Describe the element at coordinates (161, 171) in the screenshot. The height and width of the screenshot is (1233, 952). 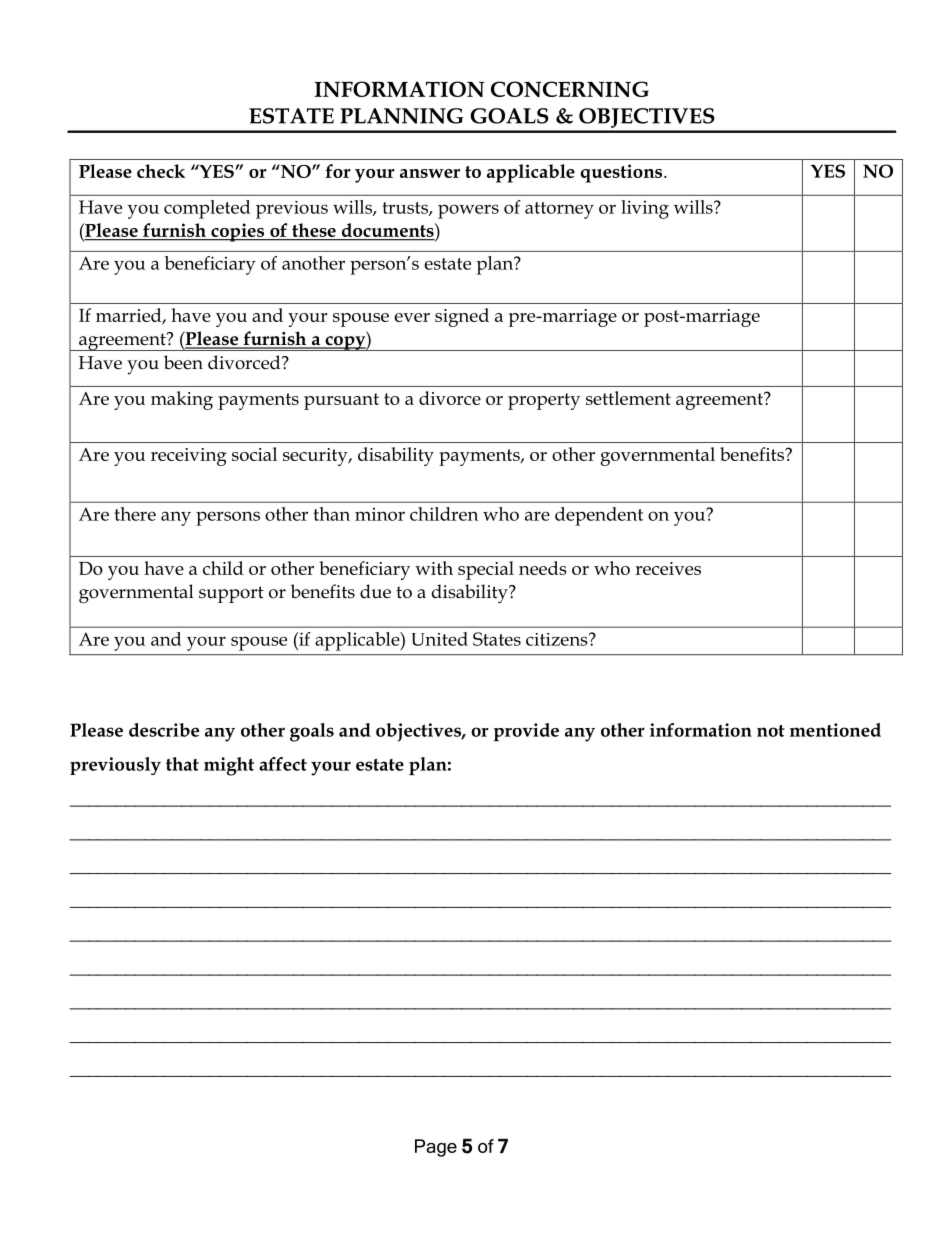
I see `check` at that location.
